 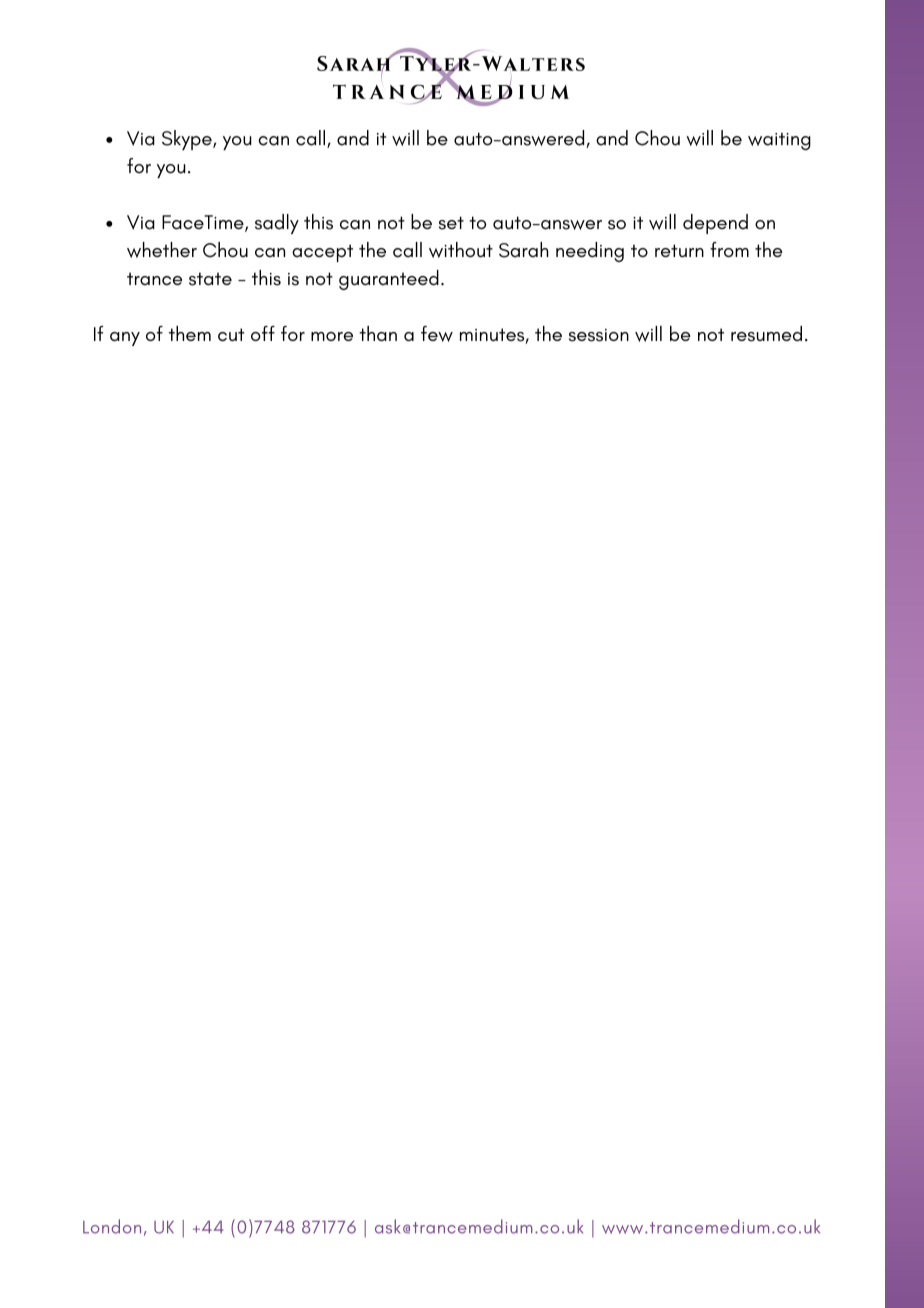 I want to click on Skype, so click(x=188, y=140).
